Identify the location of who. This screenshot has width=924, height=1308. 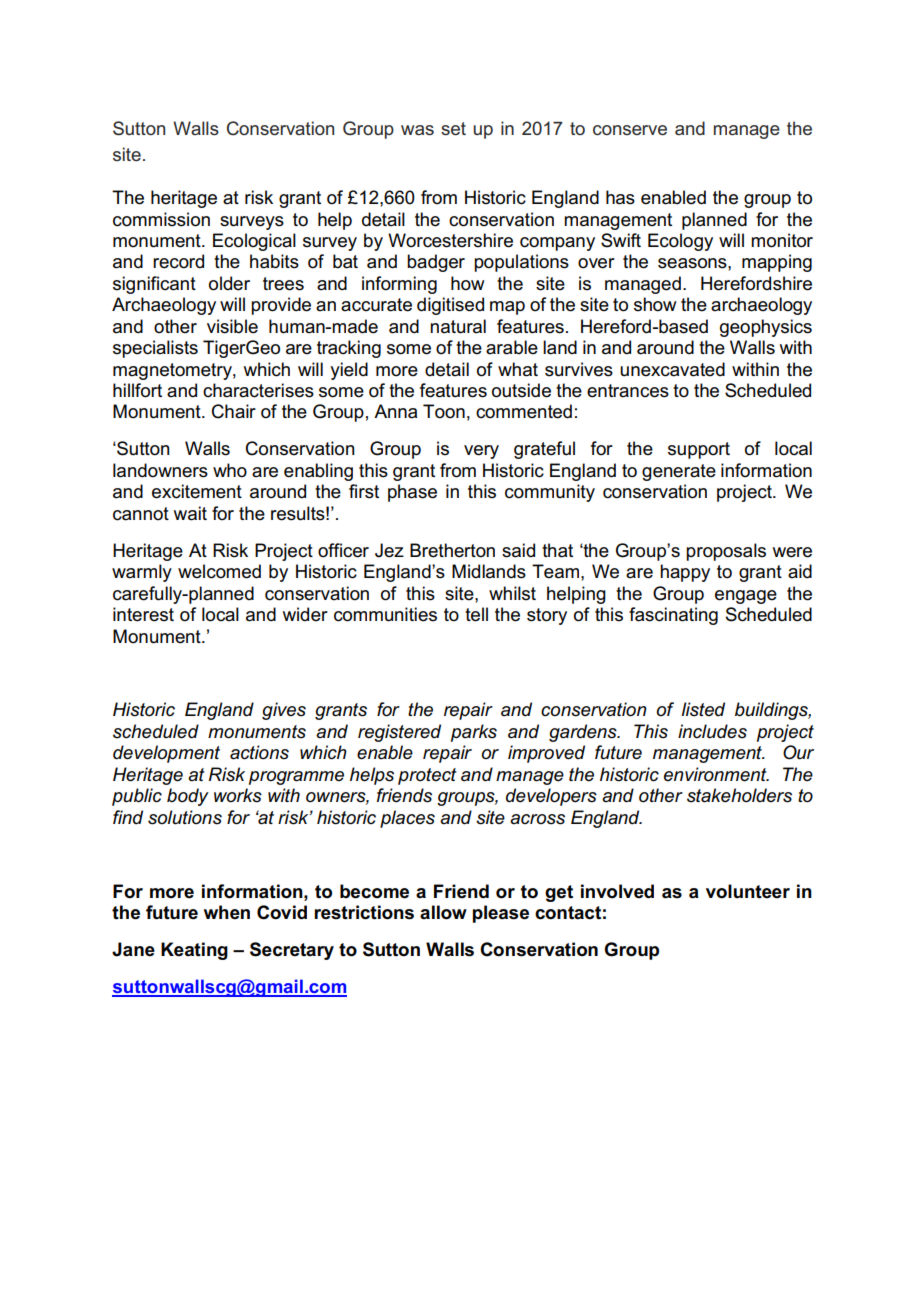
(230, 470).
